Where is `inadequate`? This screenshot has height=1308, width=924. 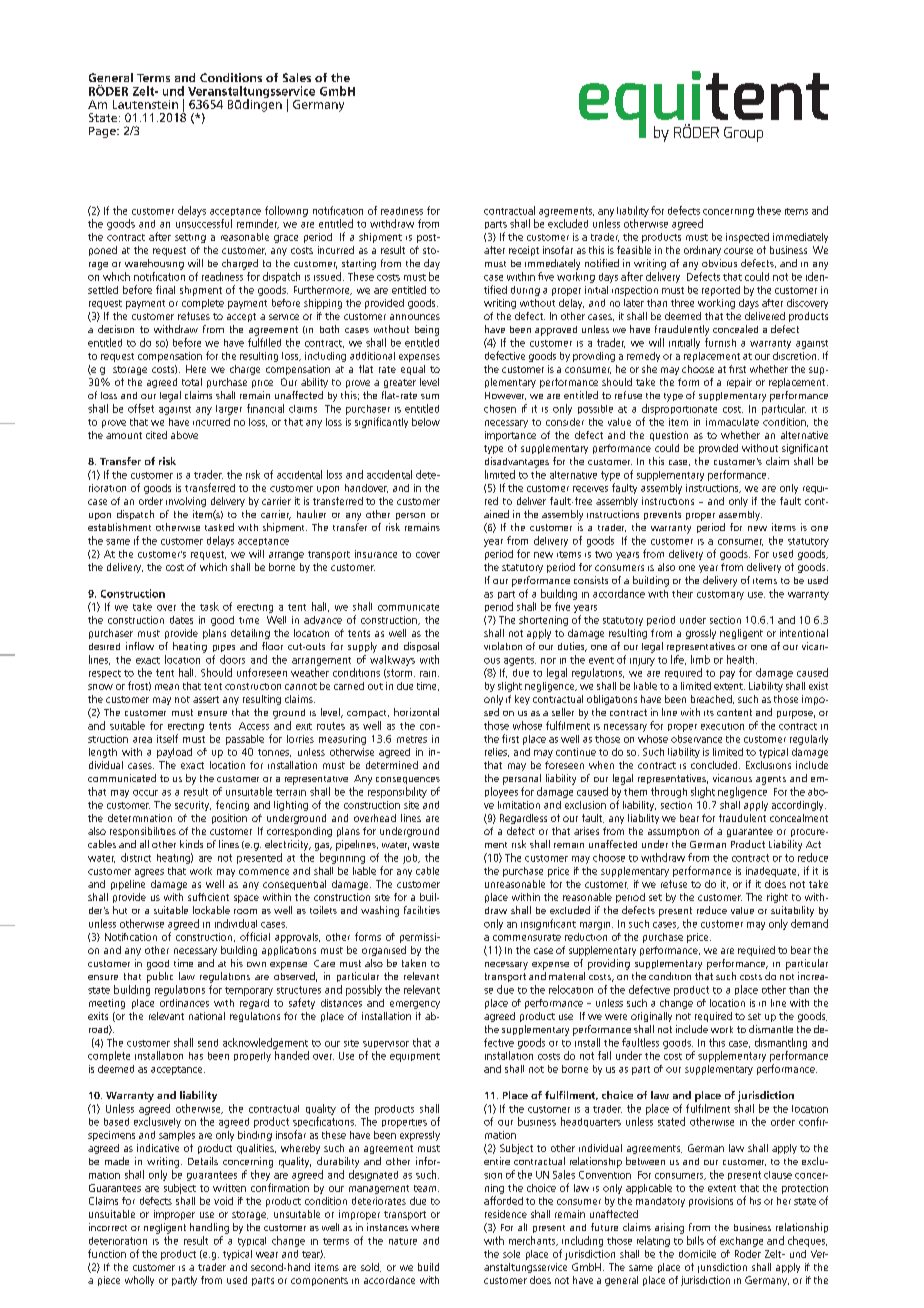
inadequate is located at coordinates (772, 872).
